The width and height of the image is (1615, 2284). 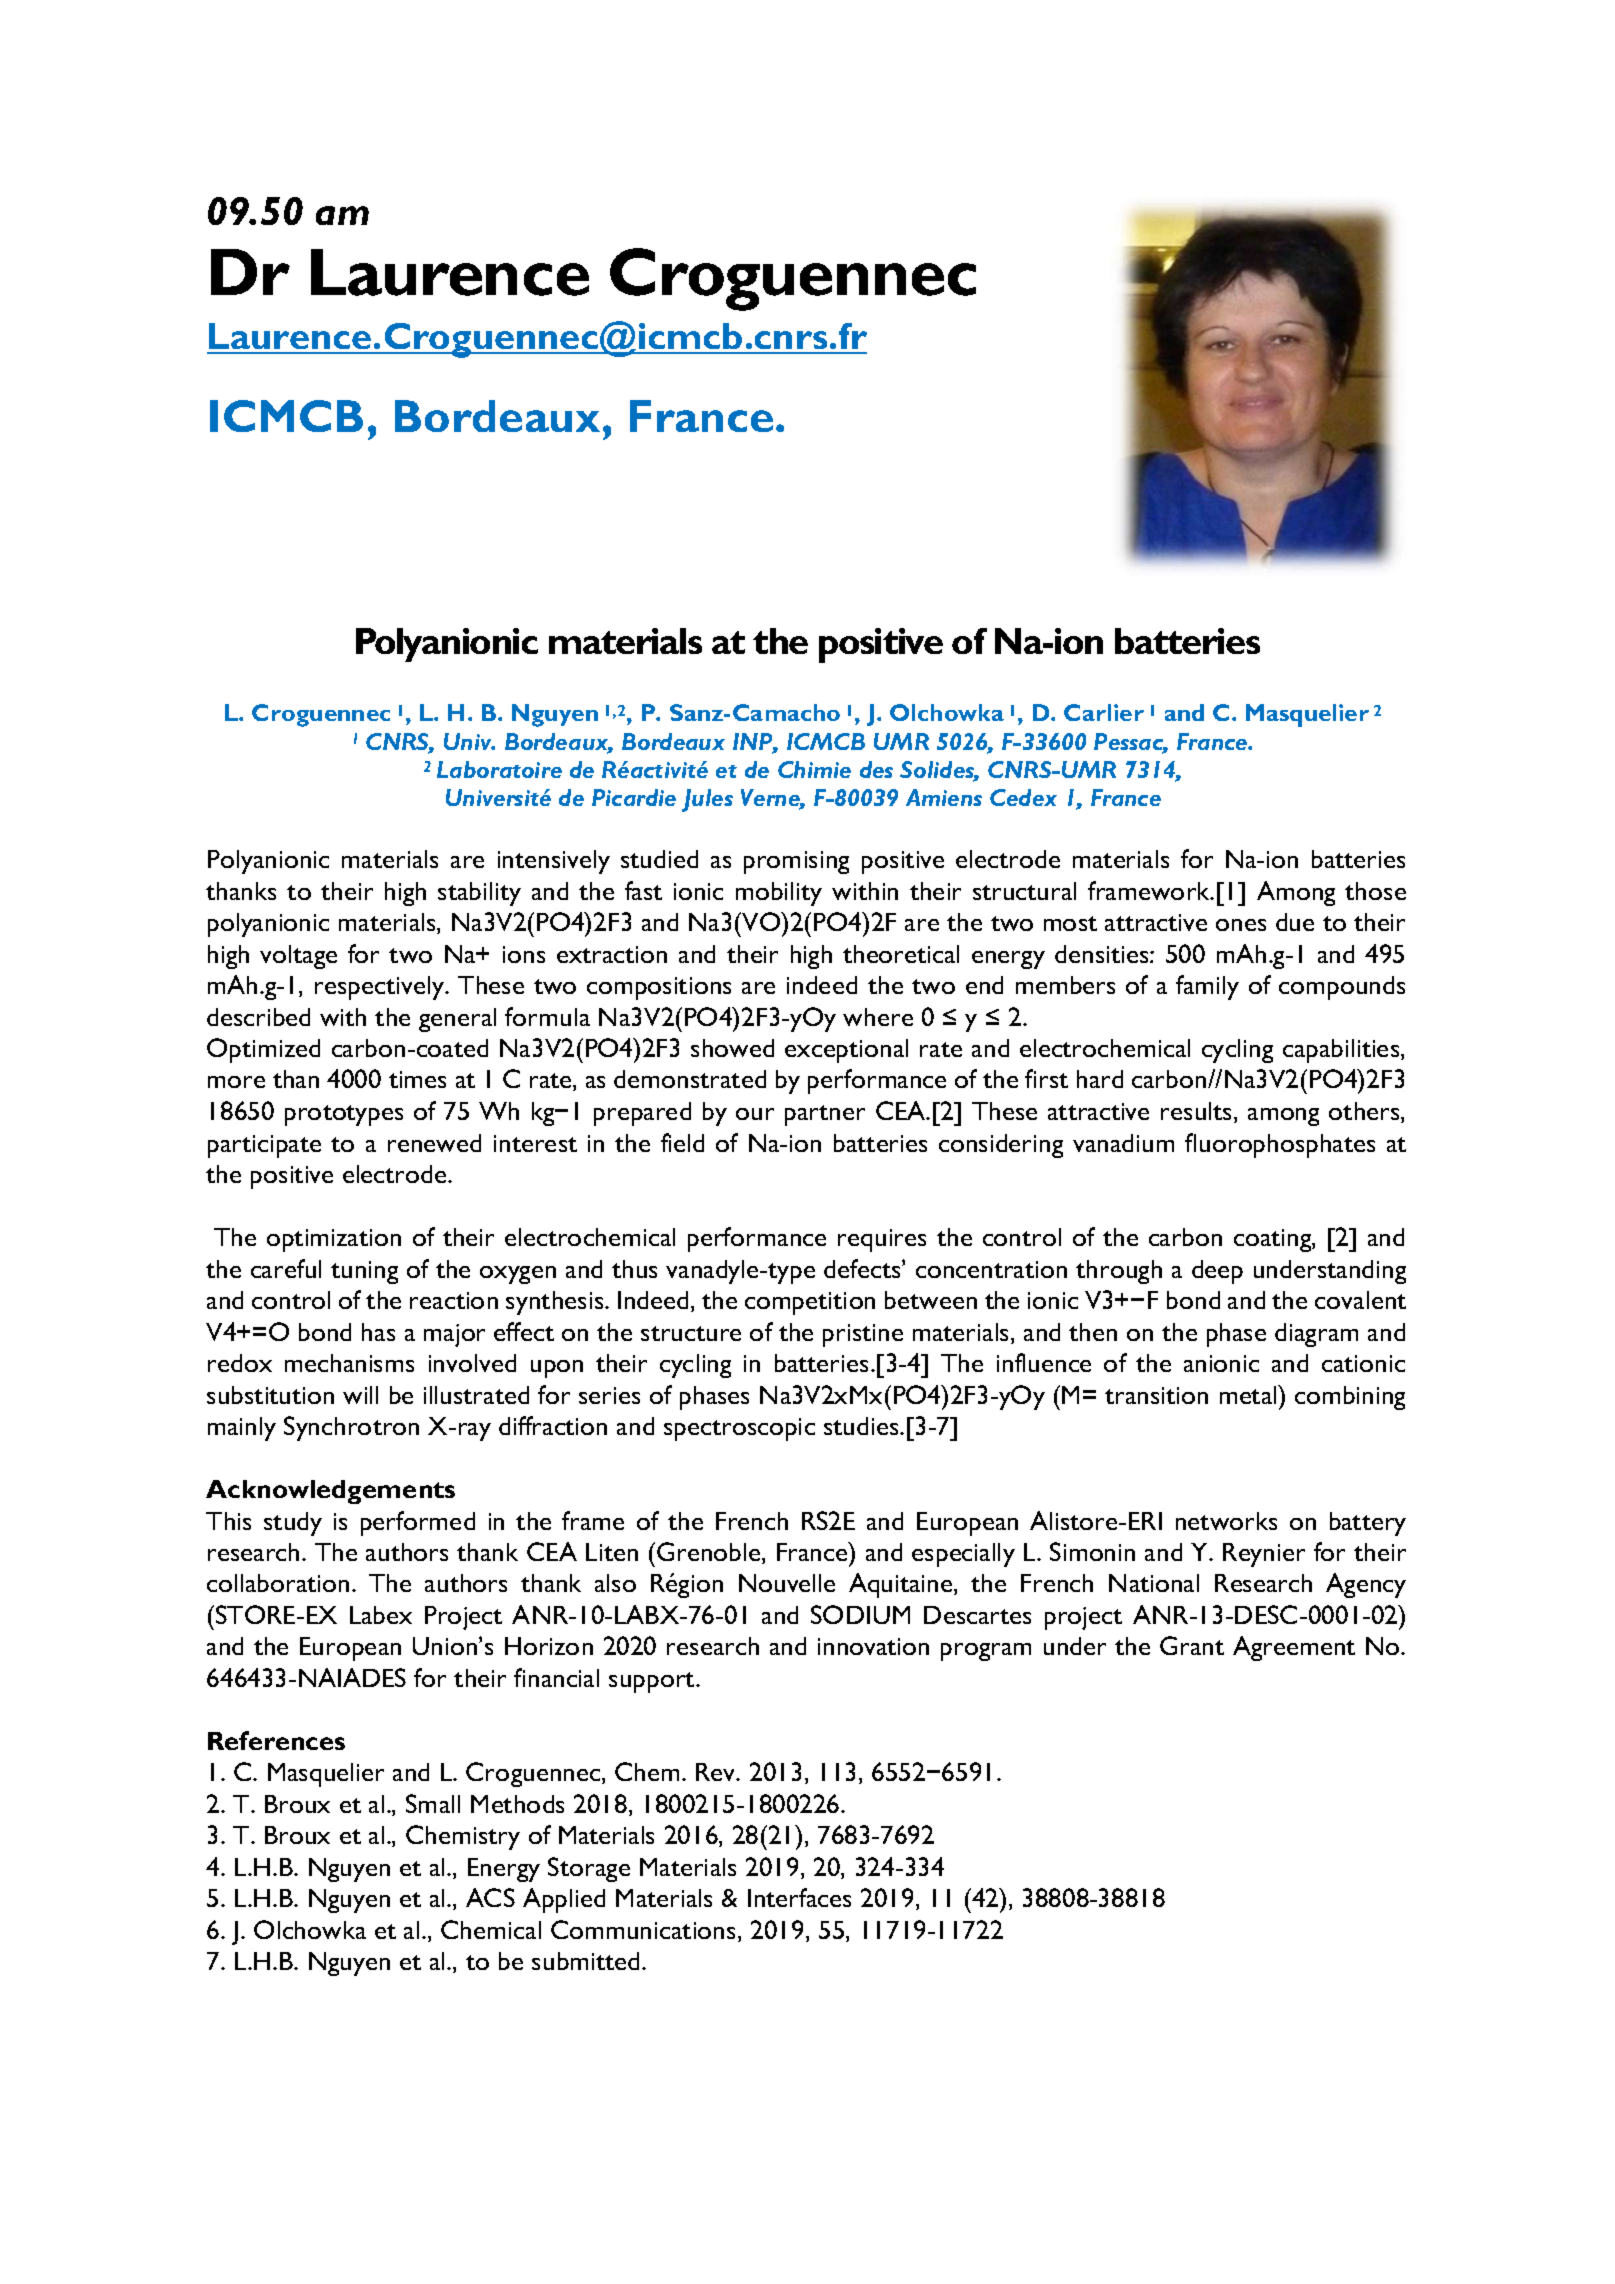 I want to click on metal, so click(x=1249, y=1394).
